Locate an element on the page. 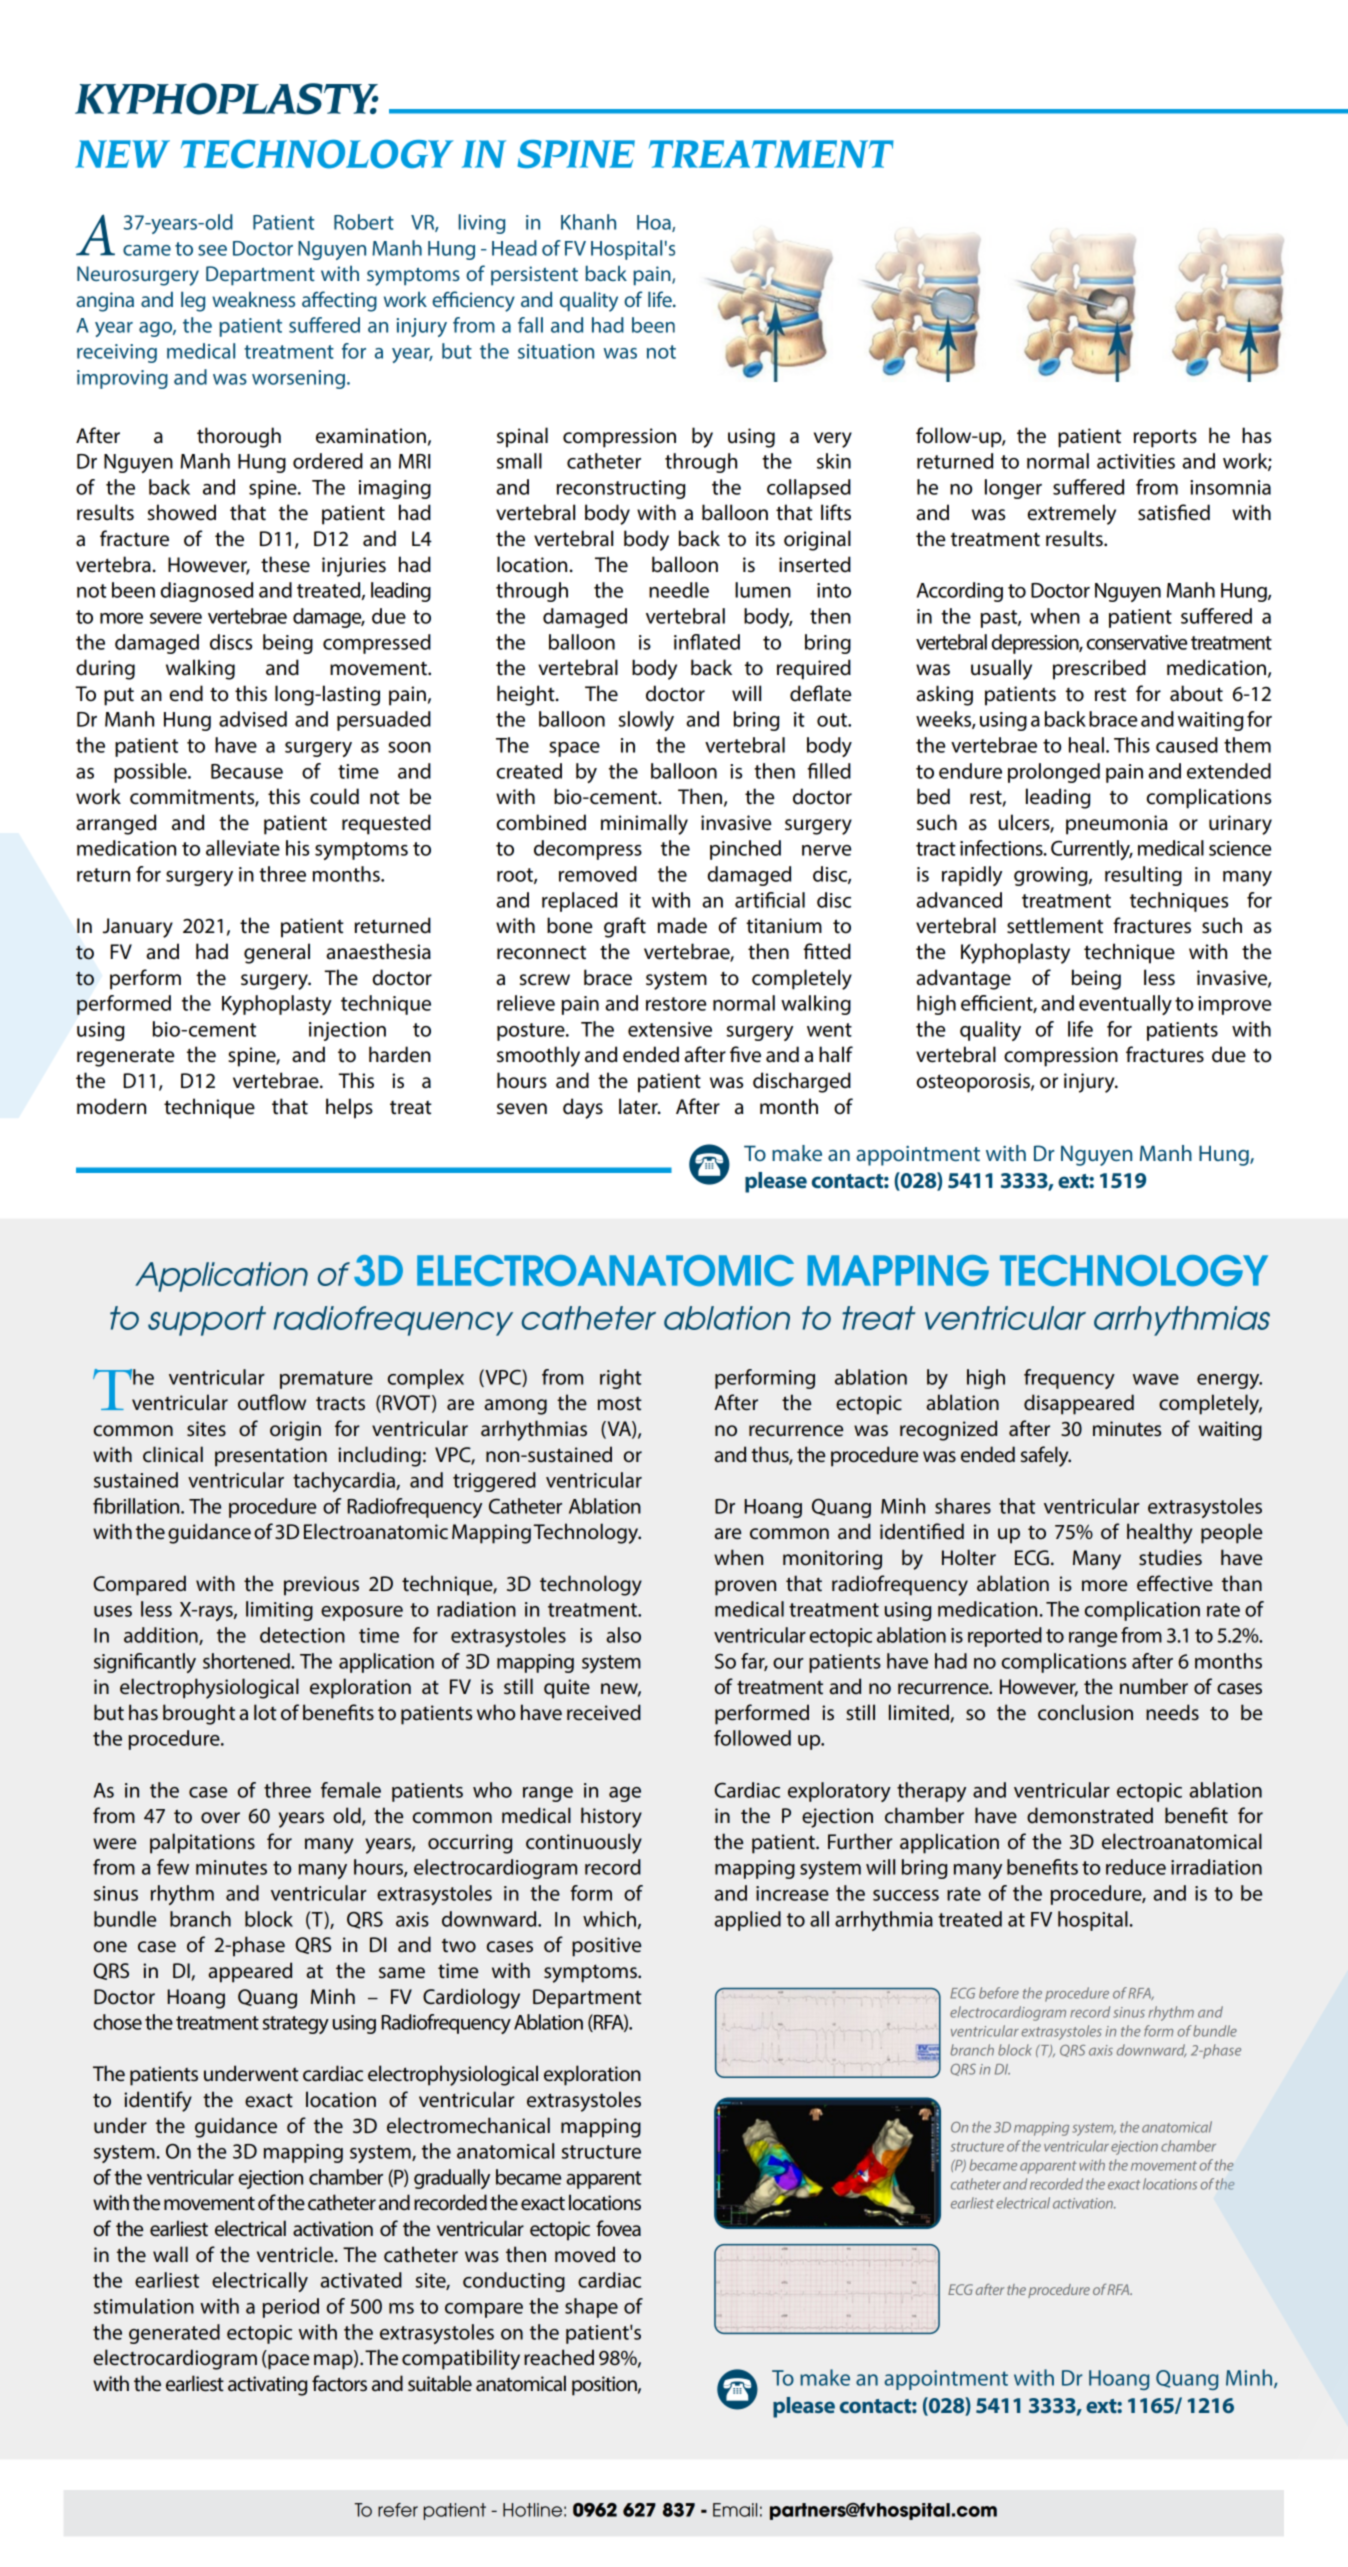  palpitations is located at coordinates (202, 1843).
